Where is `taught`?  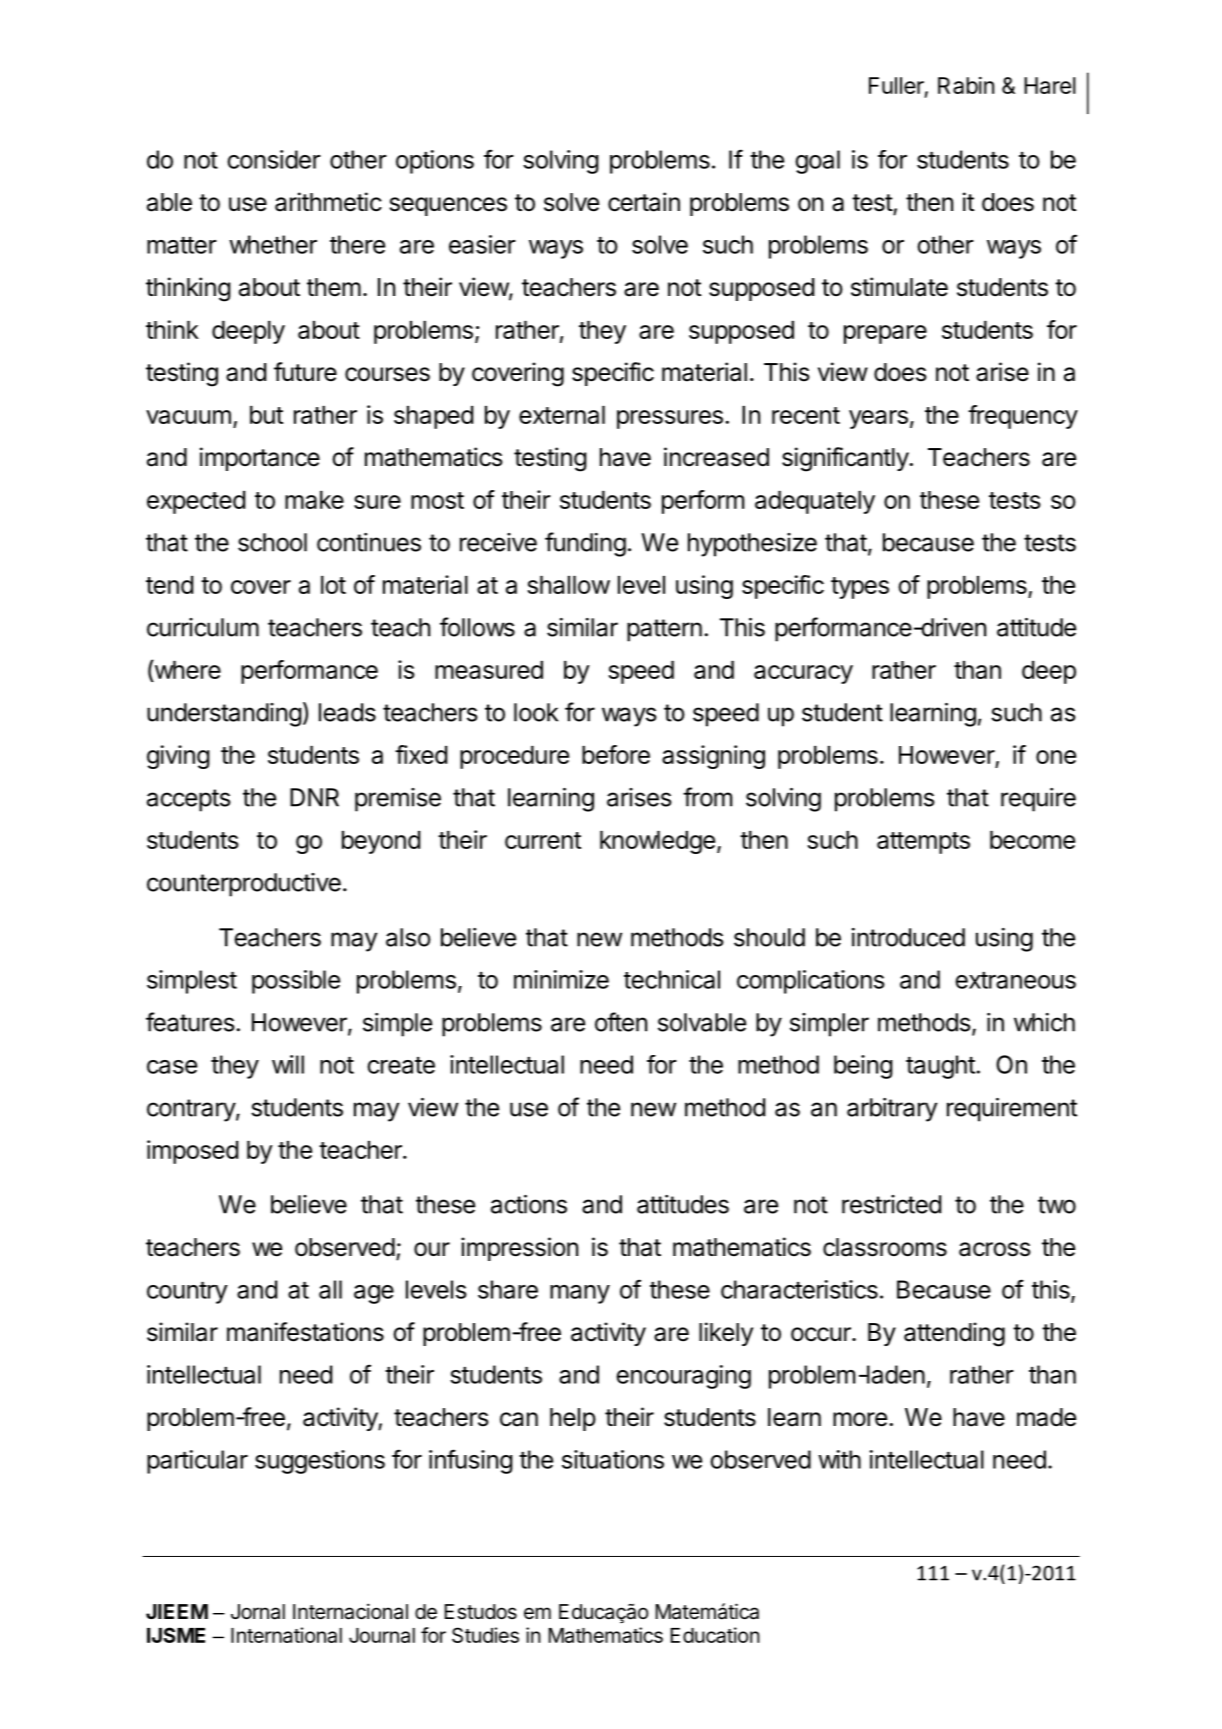 taught is located at coordinates (940, 1067).
